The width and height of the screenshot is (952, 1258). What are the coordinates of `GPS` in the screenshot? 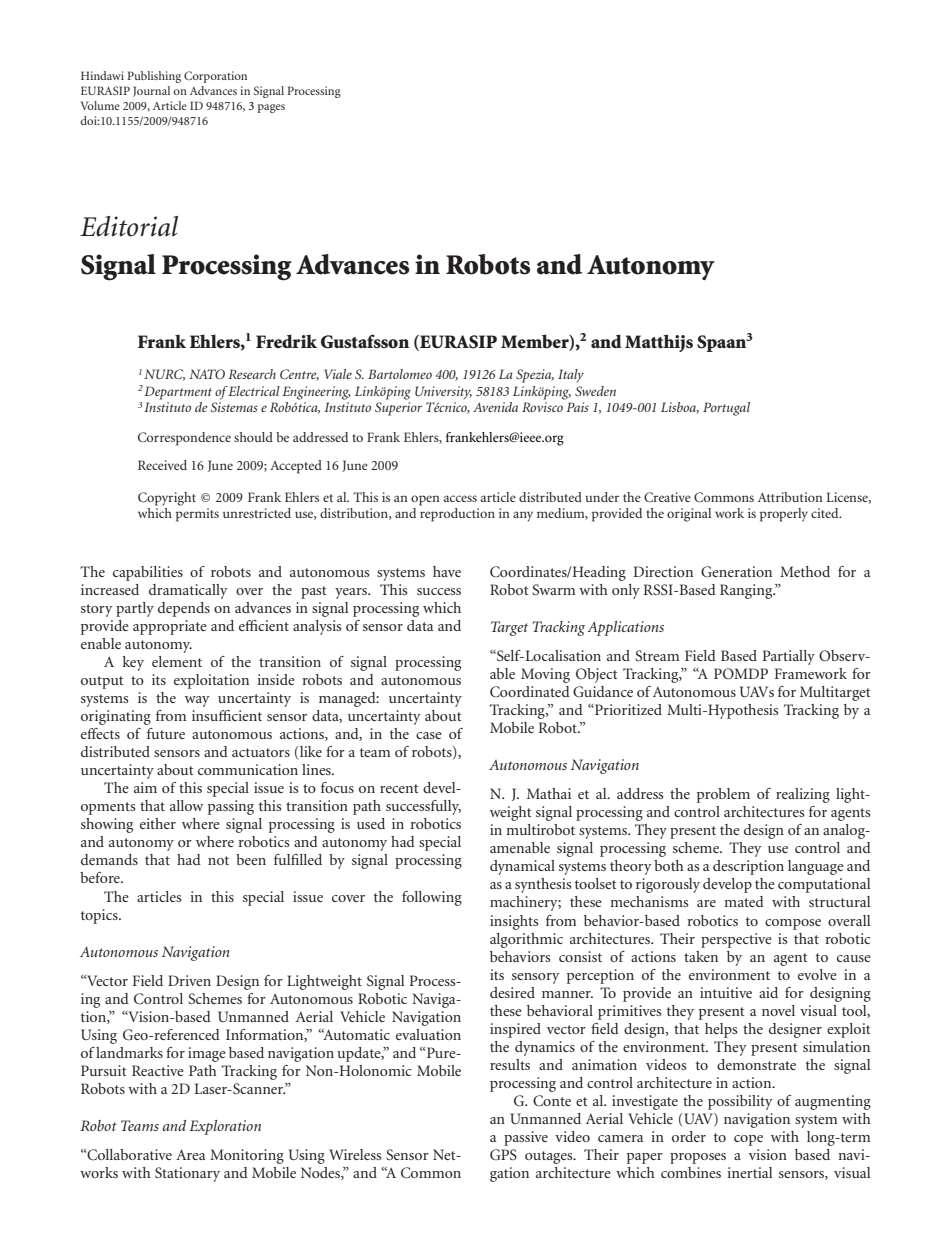 It's located at (503, 1155).
